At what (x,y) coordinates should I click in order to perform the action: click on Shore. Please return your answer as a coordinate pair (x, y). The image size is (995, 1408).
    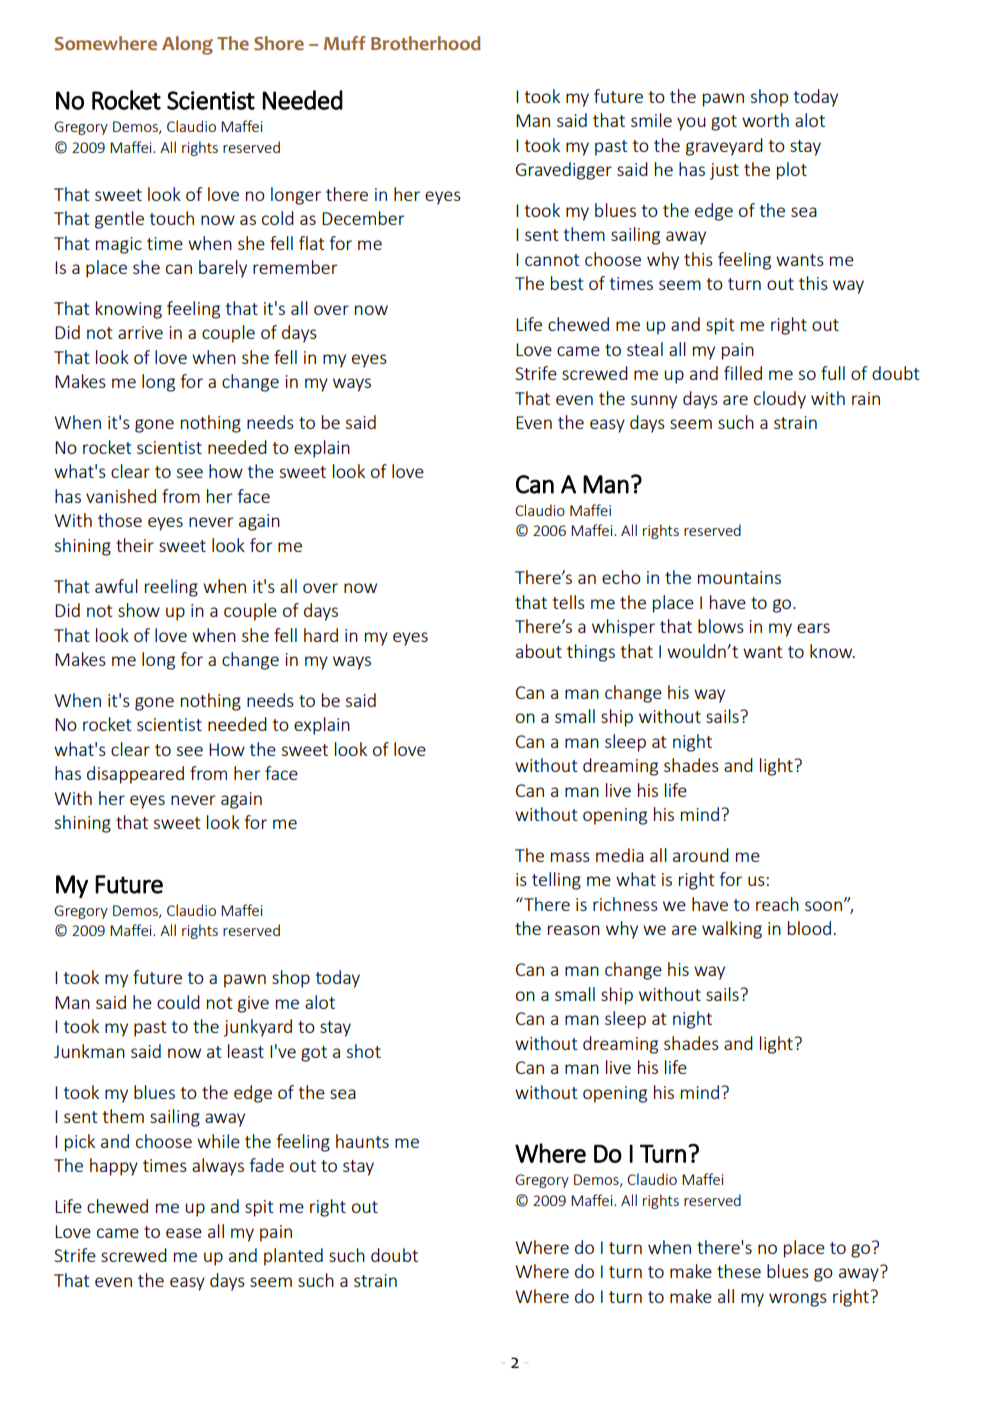
    Looking at the image, I should click on (279, 43).
